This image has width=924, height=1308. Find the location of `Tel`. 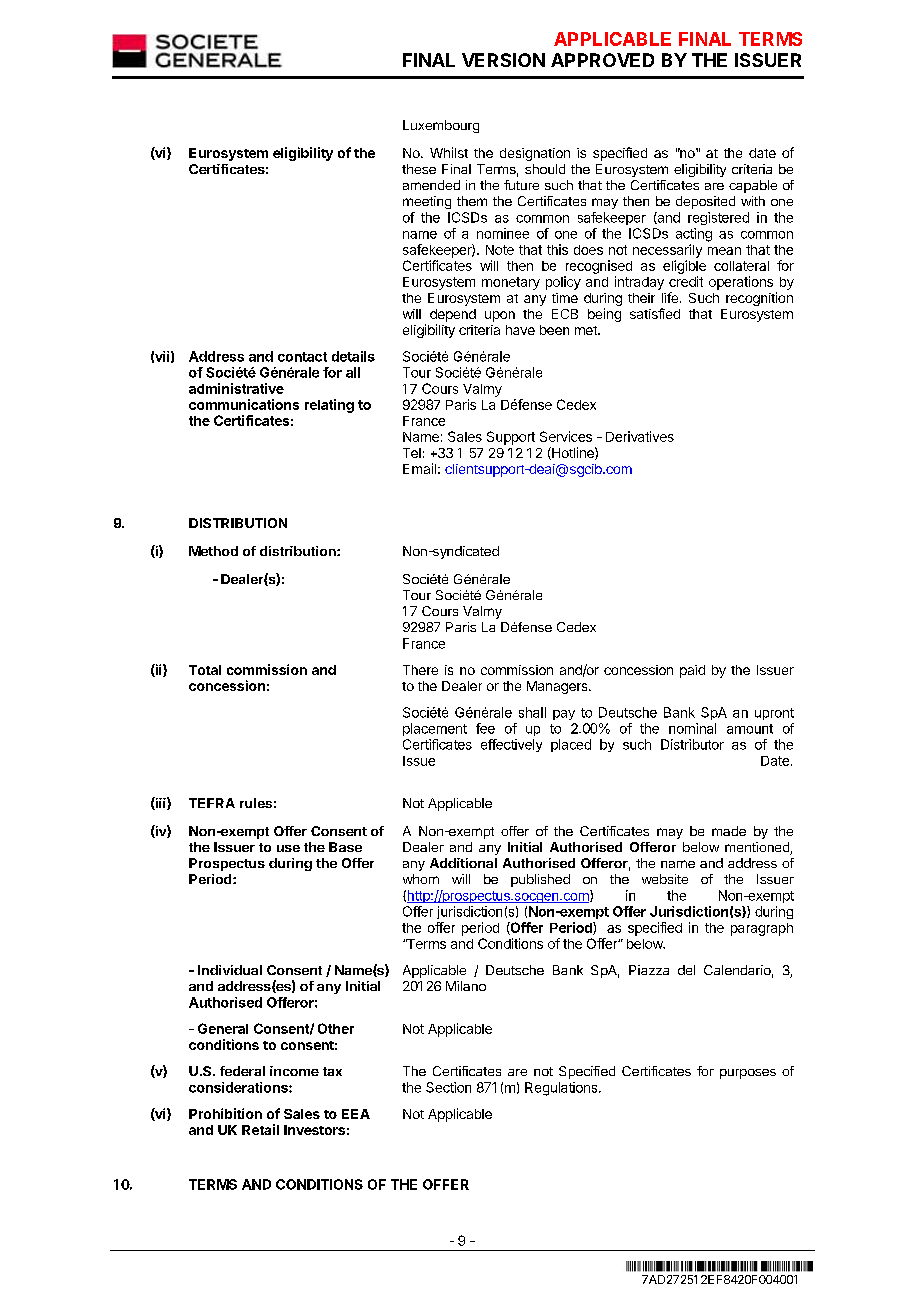

Tel is located at coordinates (412, 453).
